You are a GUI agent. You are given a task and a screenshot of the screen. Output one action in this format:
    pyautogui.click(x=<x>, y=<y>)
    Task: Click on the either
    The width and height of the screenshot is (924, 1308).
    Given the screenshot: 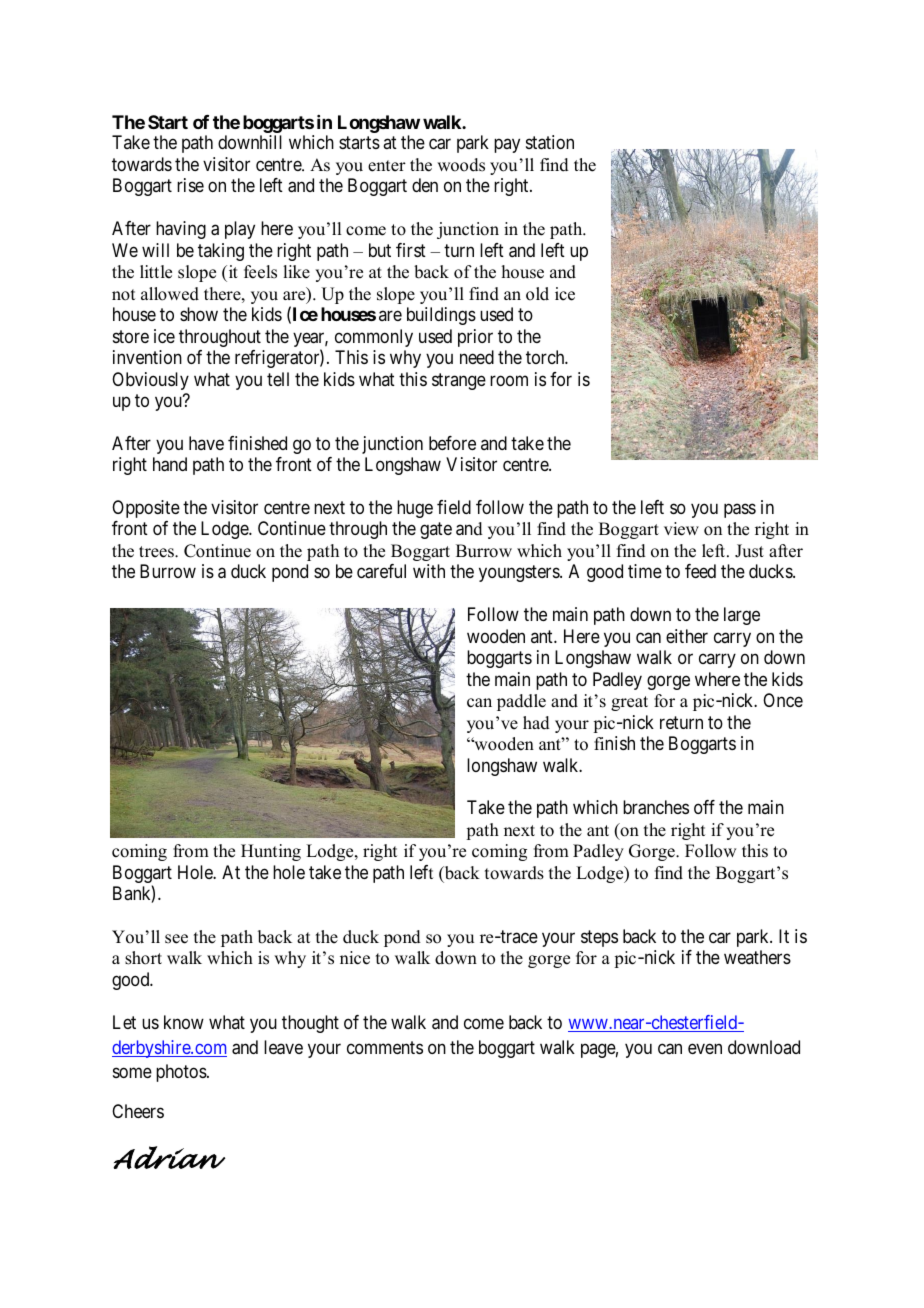 What is the action you would take?
    pyautogui.click(x=687, y=636)
